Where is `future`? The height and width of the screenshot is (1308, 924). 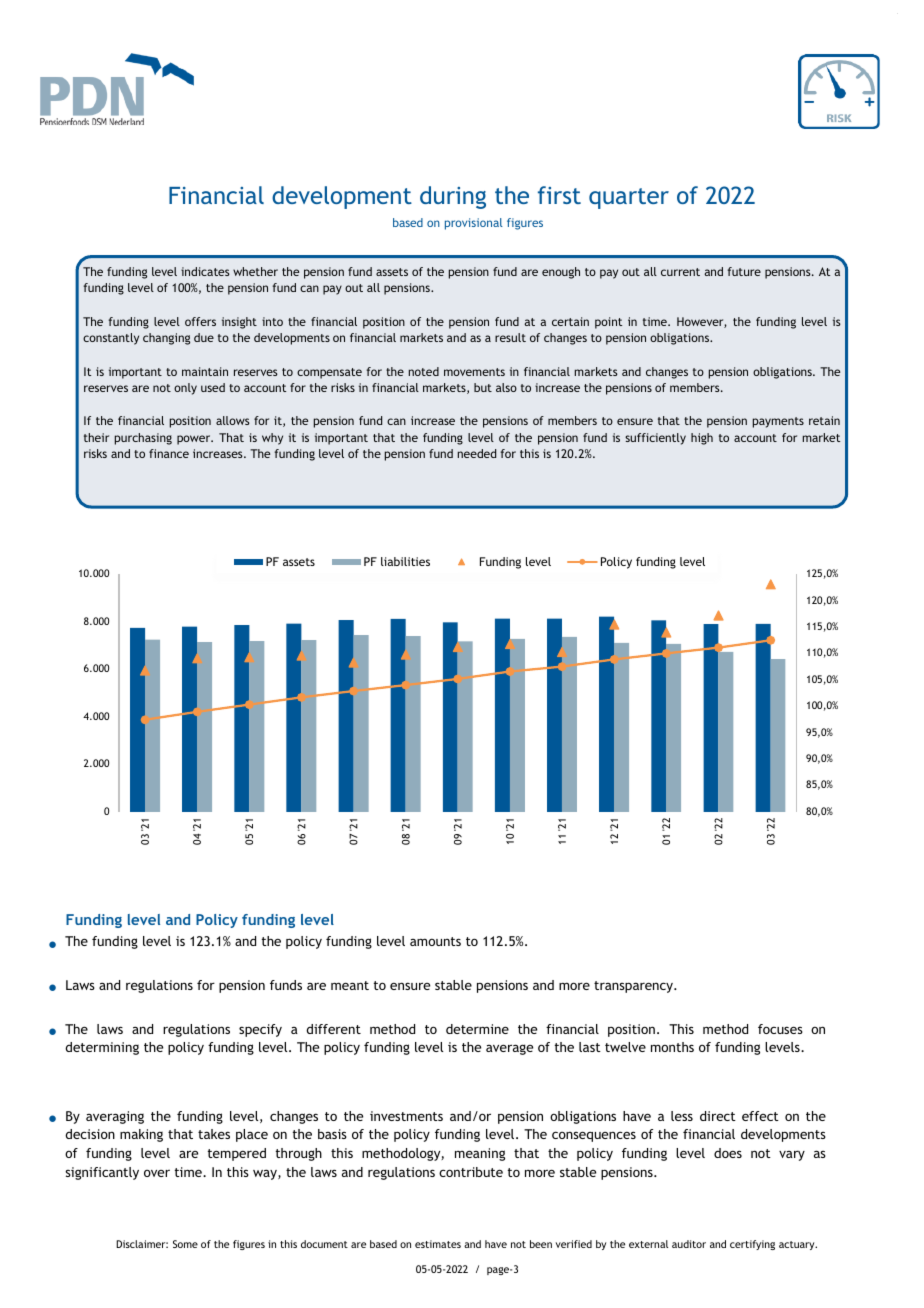
future is located at coordinates (744, 271).
